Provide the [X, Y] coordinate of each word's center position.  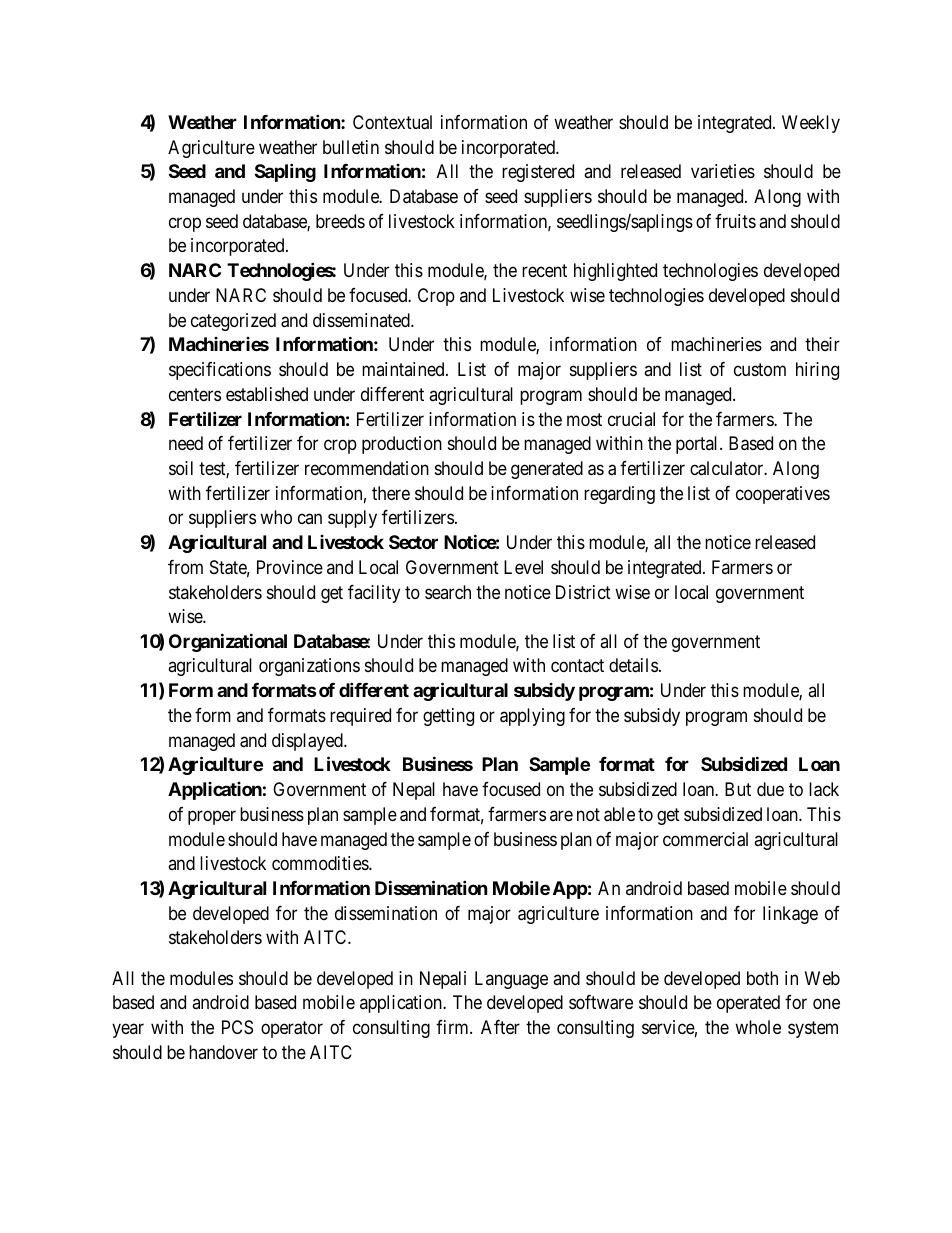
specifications [220, 371]
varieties [723, 171]
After [500, 1027]
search [448, 592]
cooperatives [783, 495]
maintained [404, 369]
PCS [237, 1027]
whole [758, 1027]
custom [760, 369]
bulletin [351, 147]
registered [538, 173]
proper [212, 817]
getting [448, 717]
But [738, 789]
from [185, 567]
